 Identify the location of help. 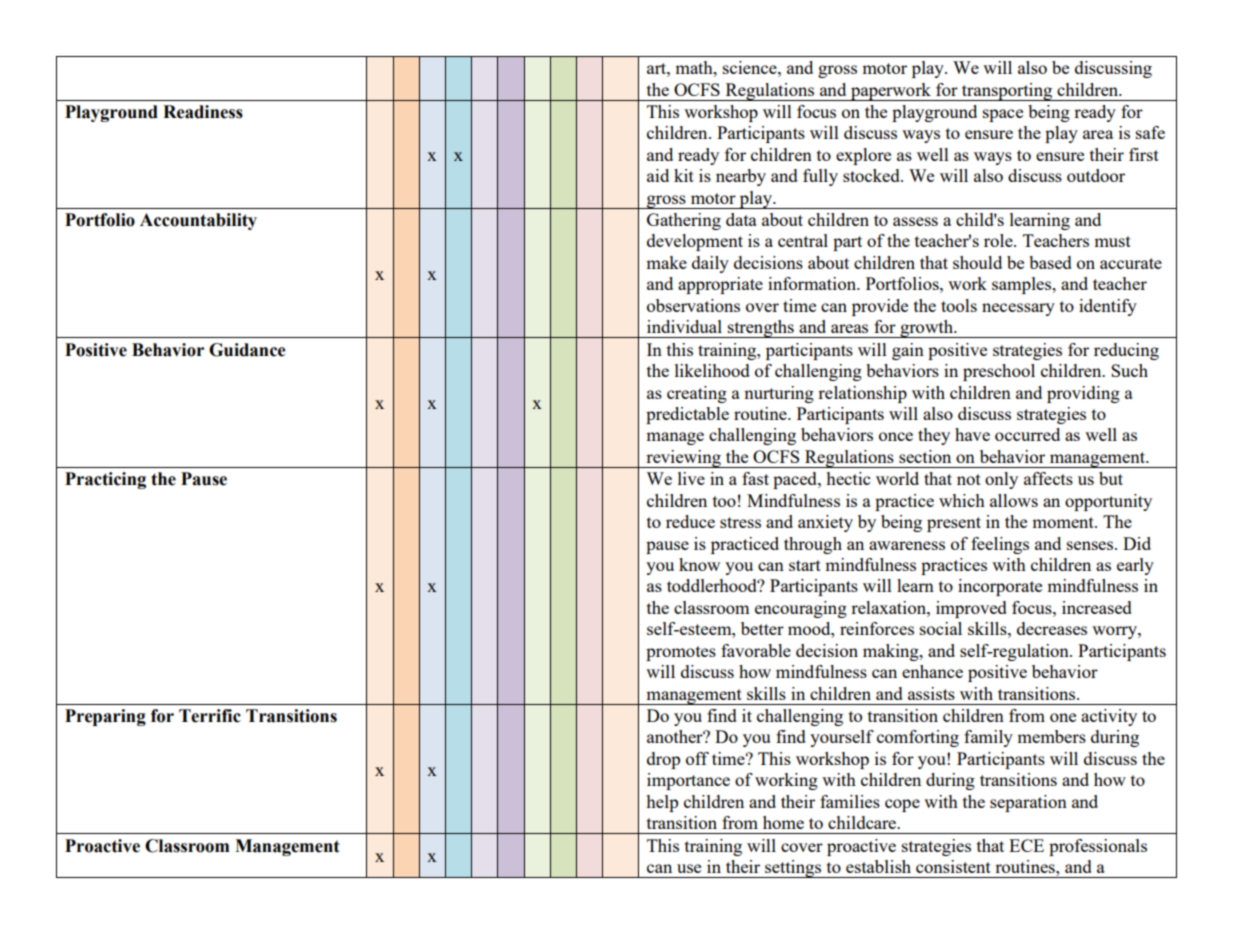
(662, 803).
